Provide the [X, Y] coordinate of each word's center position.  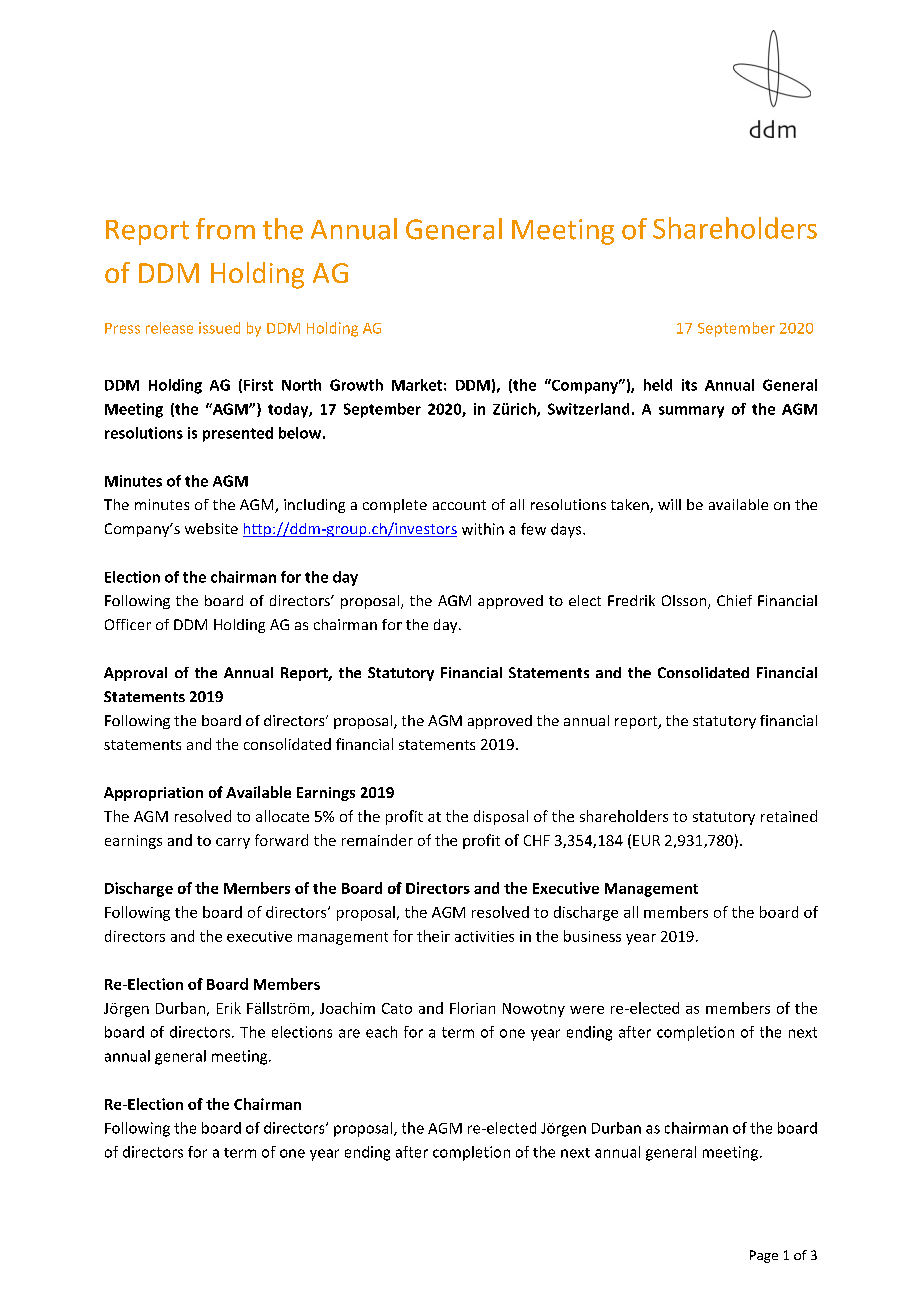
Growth [356, 385]
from [225, 229]
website [211, 528]
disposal [501, 817]
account [459, 505]
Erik [229, 1008]
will [669, 504]
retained [789, 816]
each [381, 1032]
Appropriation [153, 794]
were [587, 1010]
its [689, 385]
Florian [472, 1008]
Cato [397, 1008]
